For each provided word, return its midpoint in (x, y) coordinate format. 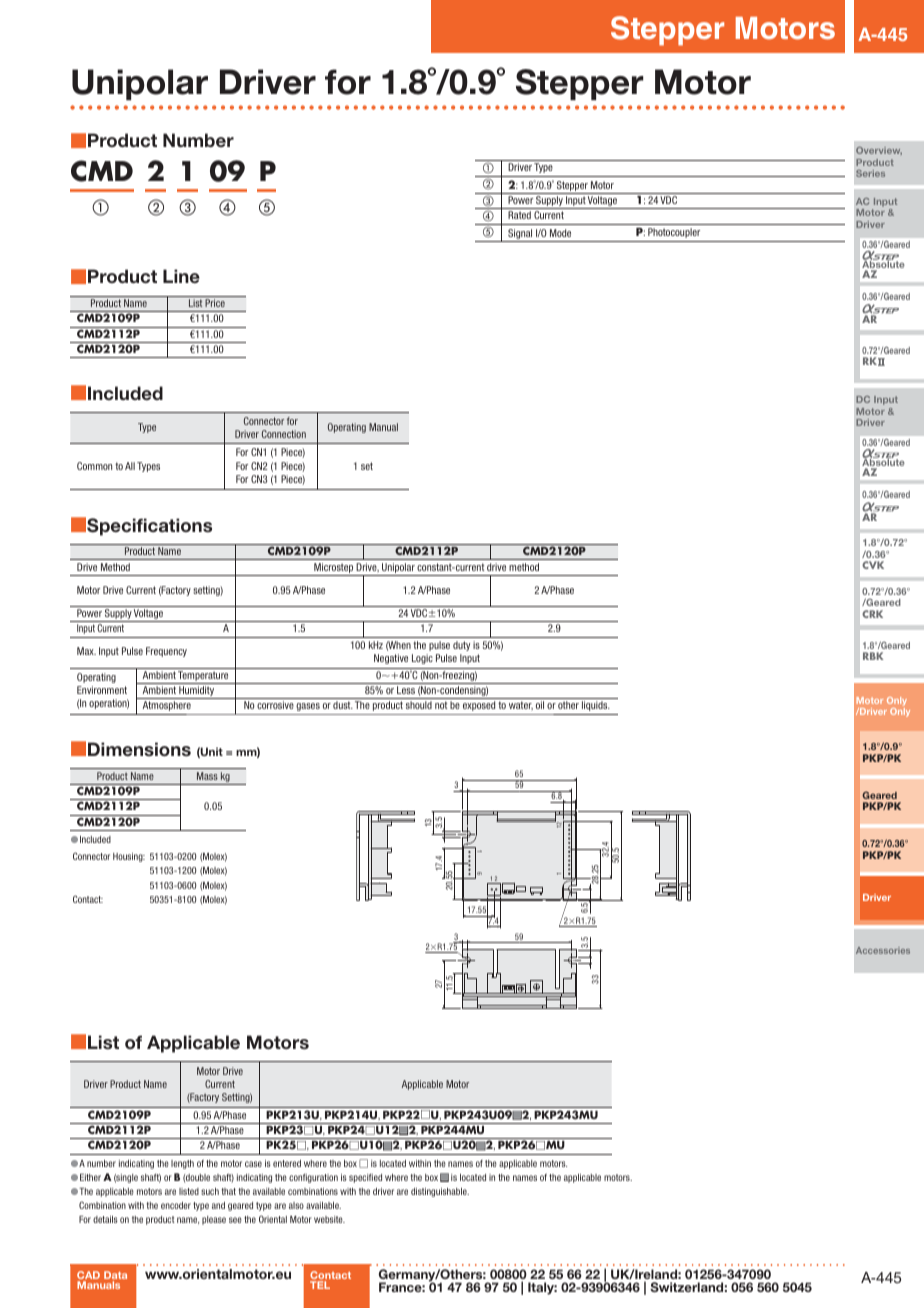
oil (540, 705)
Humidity (197, 692)
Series (870, 173)
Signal (520, 235)
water (521, 706)
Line (181, 276)
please (214, 1220)
